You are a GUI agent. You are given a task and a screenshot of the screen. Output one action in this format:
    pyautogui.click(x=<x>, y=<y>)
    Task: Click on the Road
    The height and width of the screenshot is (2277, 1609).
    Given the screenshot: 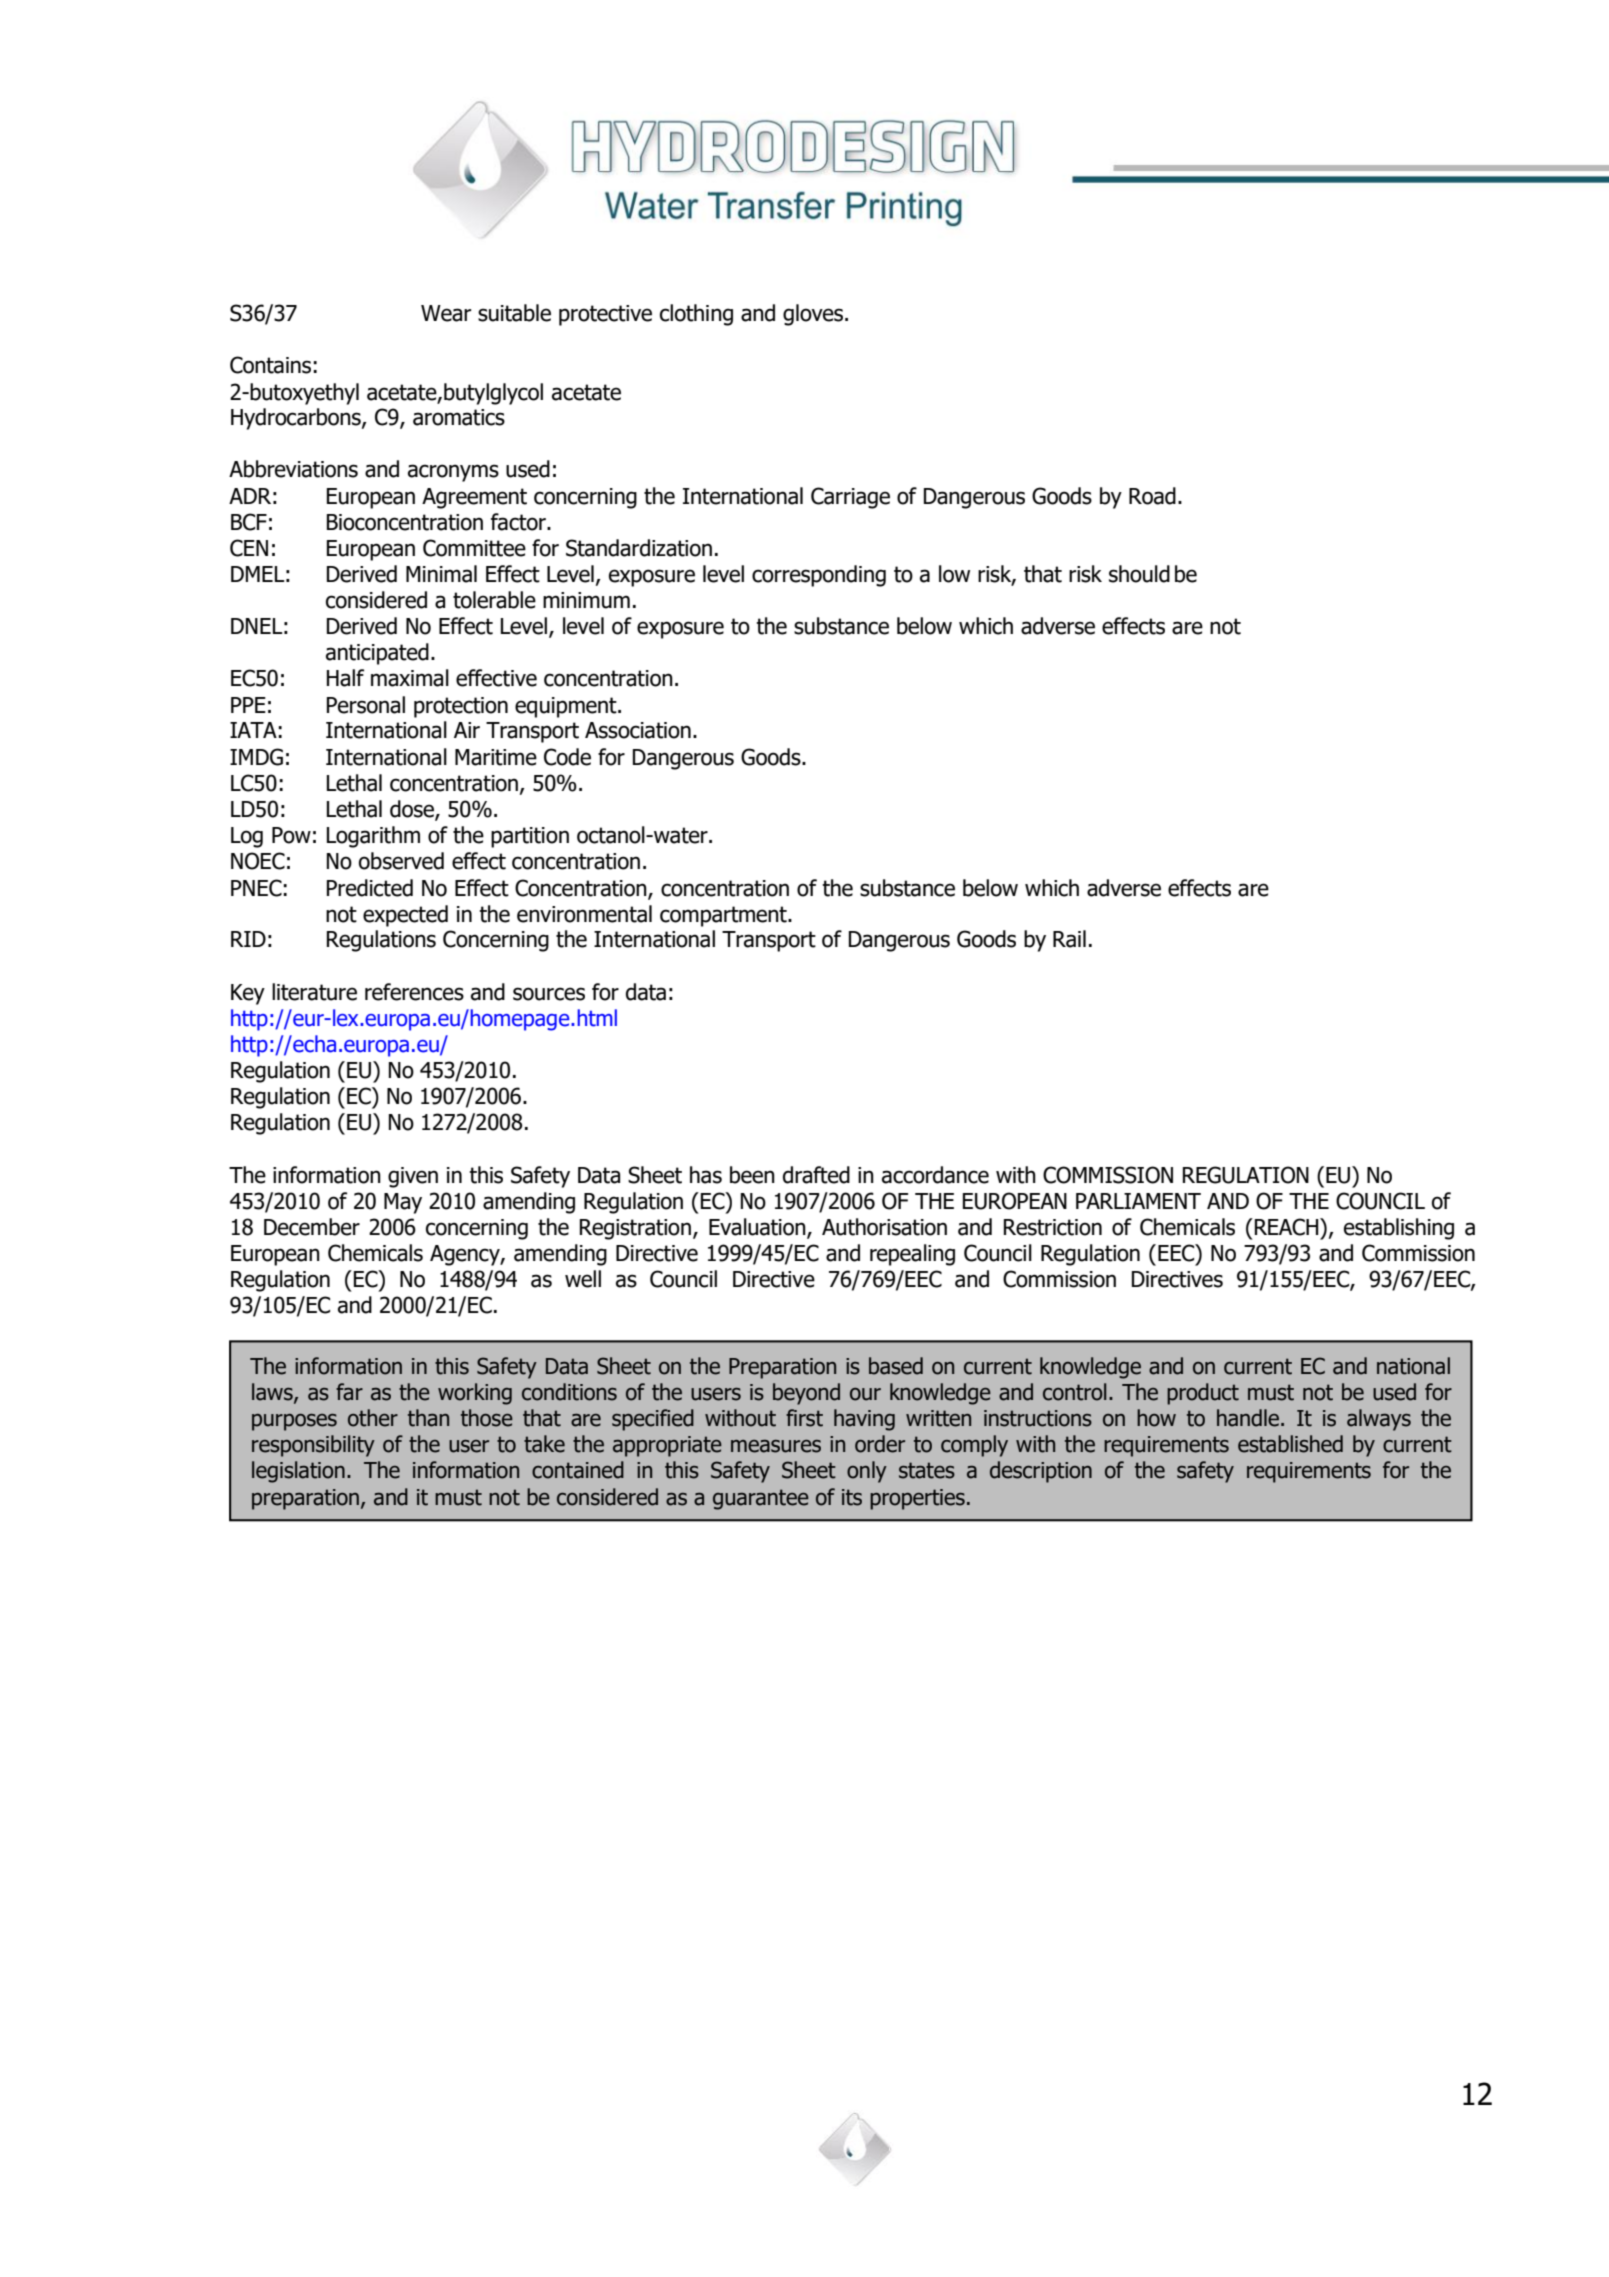 What is the action you would take?
    pyautogui.click(x=1152, y=496)
